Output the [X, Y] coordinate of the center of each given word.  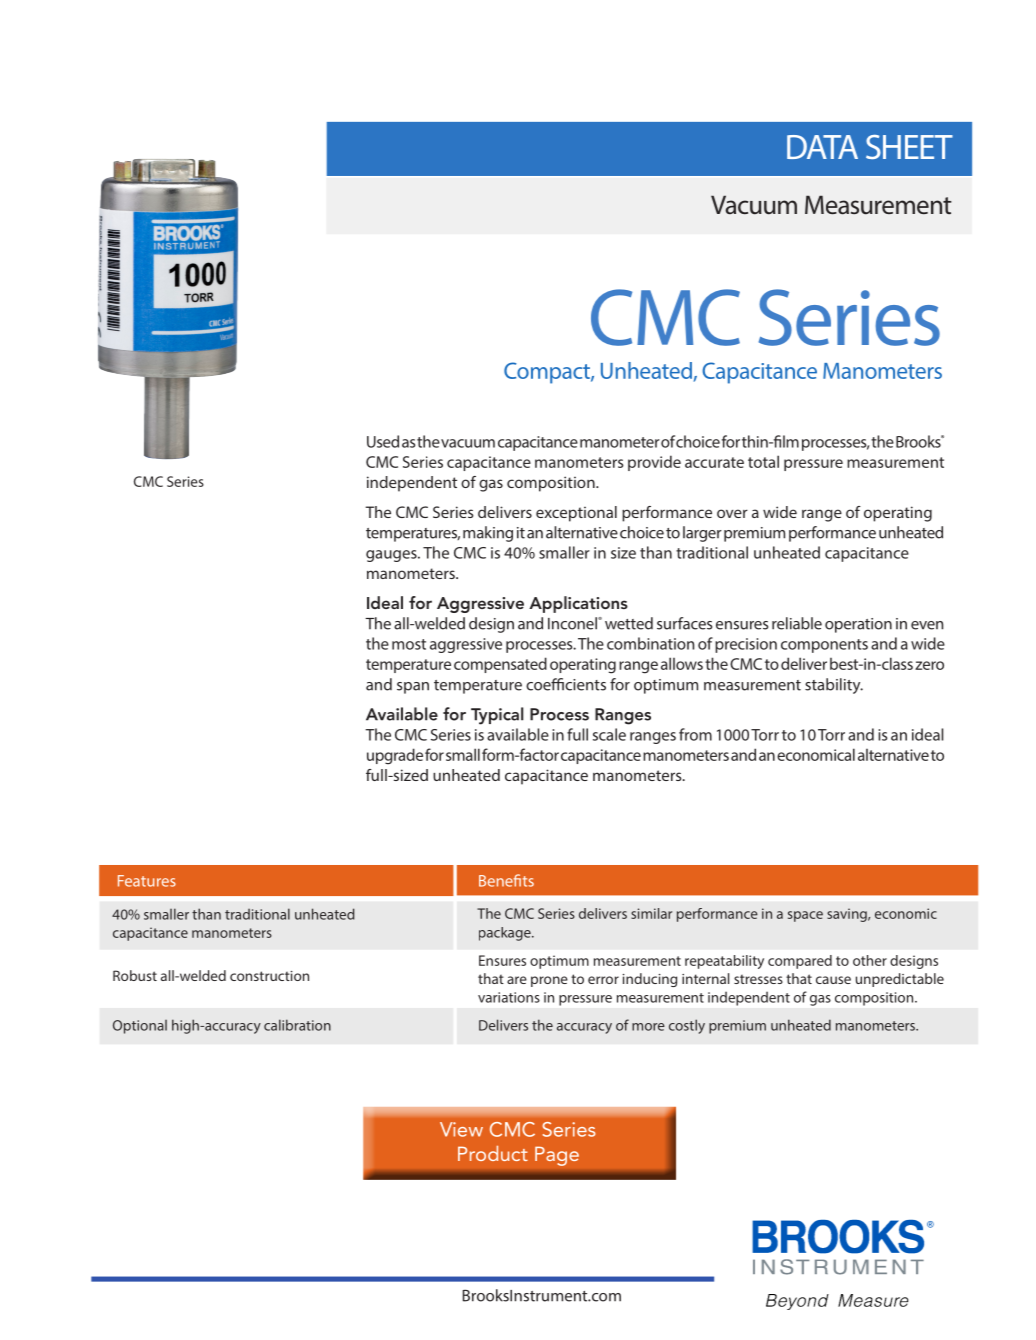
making [488, 534]
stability [834, 686]
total [763, 461]
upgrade [395, 756]
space [805, 916]
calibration [297, 1025]
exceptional [576, 514]
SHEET [909, 147]
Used [383, 441]
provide [654, 463]
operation [858, 625]
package [506, 934]
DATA [822, 147]
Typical [497, 716]
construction [269, 976]
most [409, 644]
